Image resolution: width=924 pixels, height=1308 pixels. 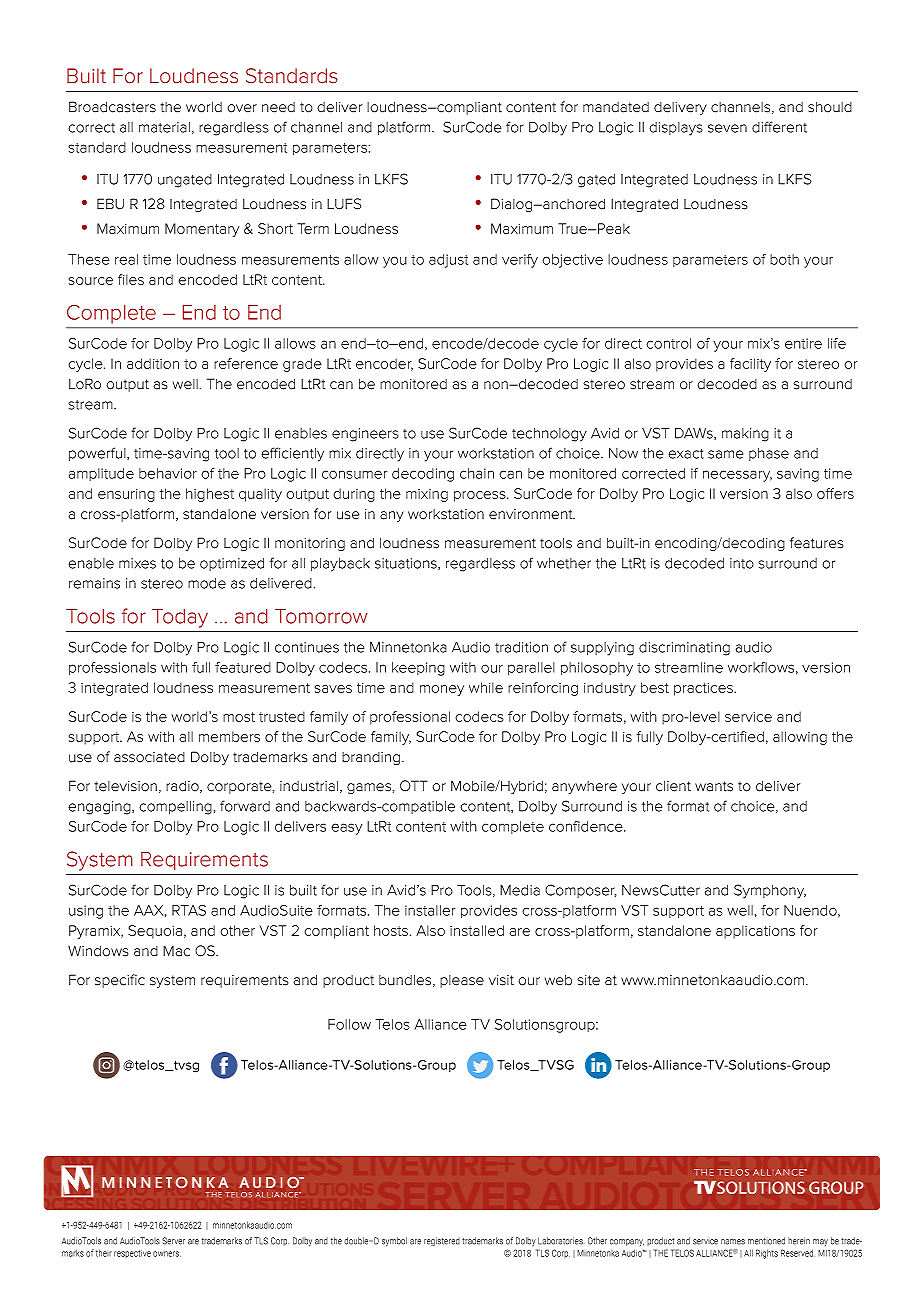 What do you see at coordinates (770, 891) in the screenshot?
I see `Symphony` at bounding box center [770, 891].
